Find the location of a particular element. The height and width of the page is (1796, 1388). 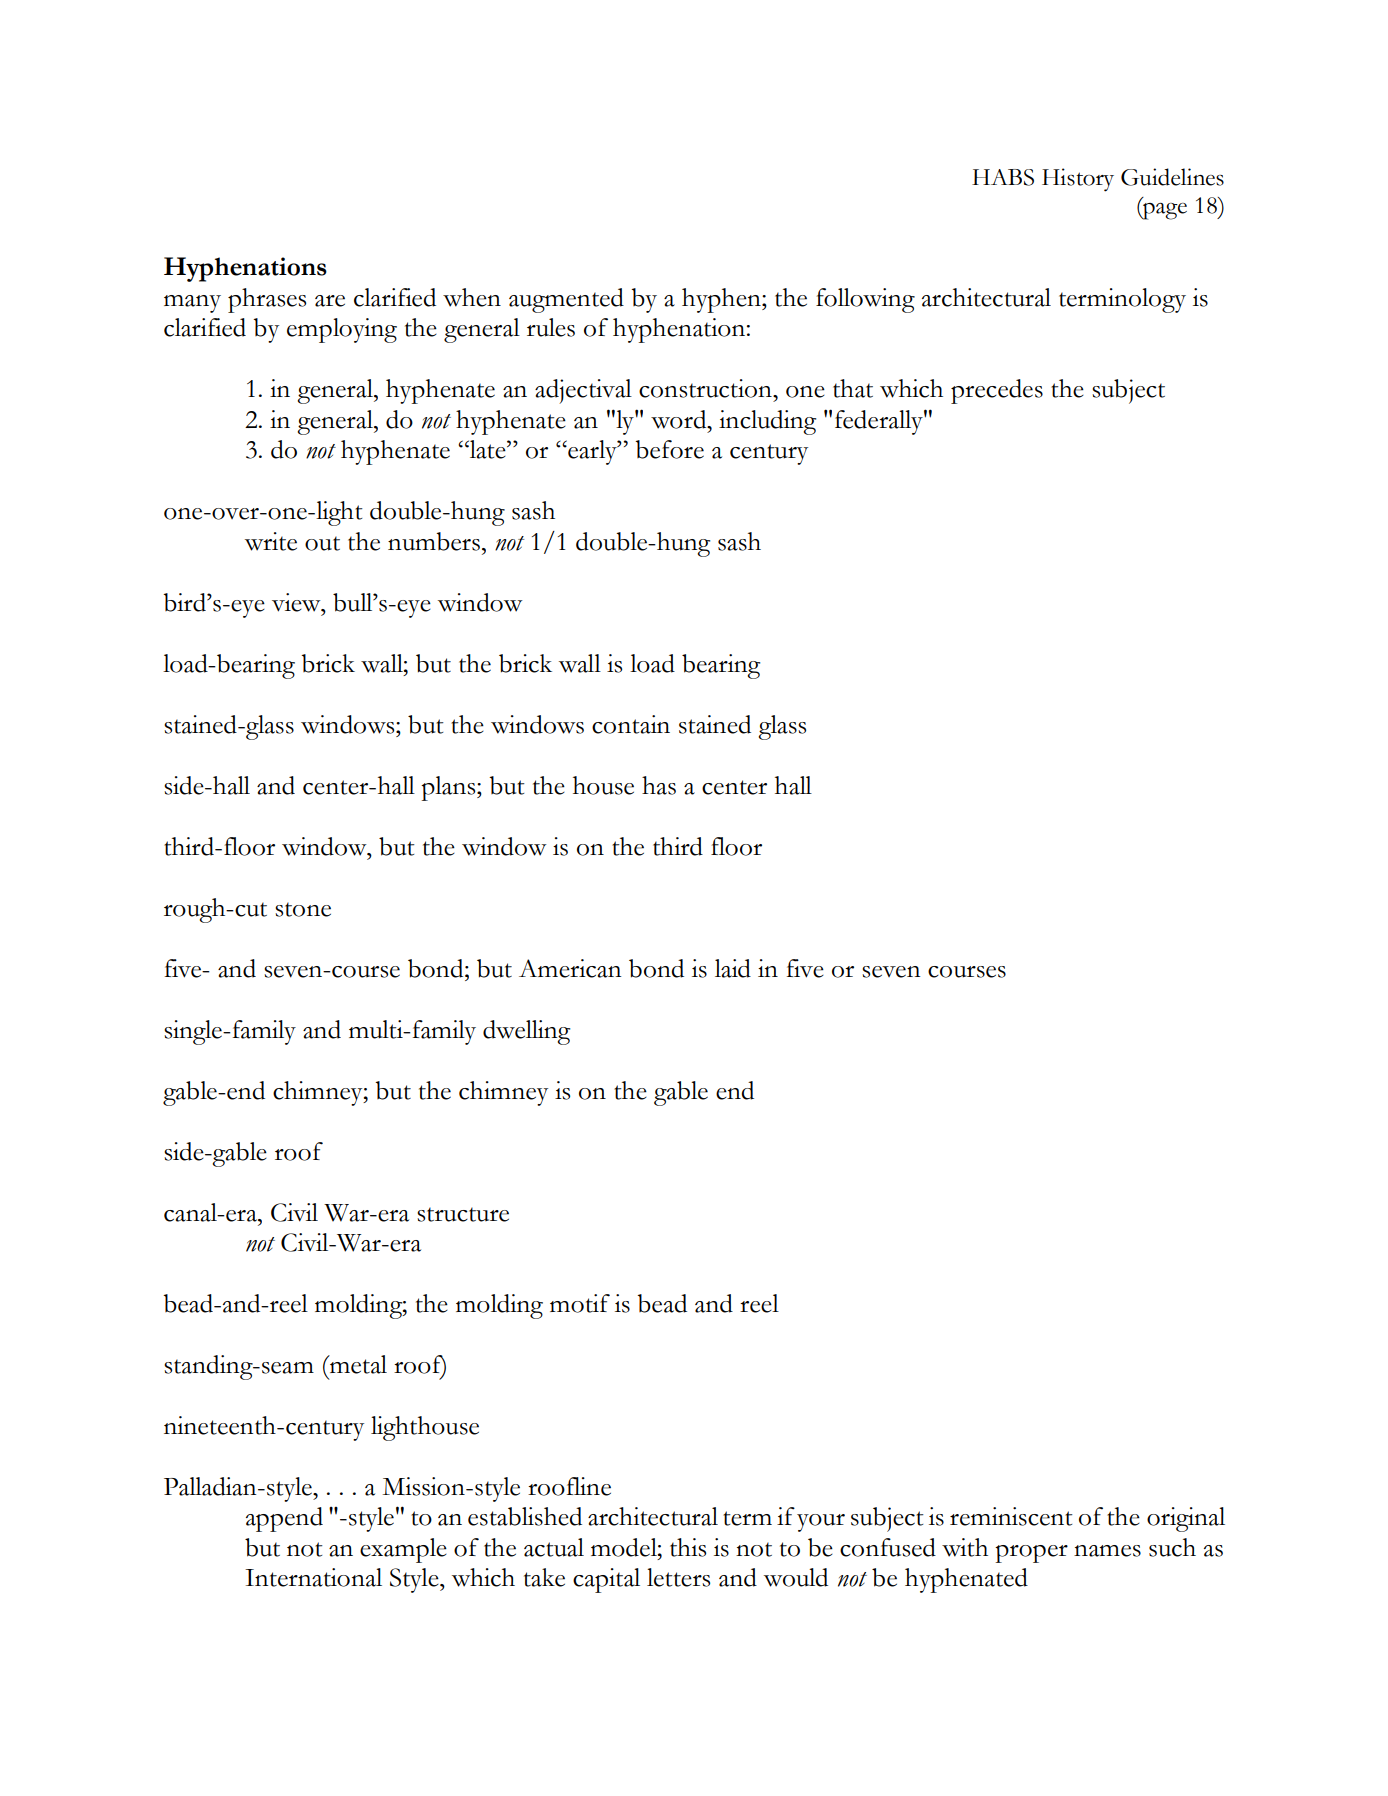

reminiscent is located at coordinates (1011, 1516).
